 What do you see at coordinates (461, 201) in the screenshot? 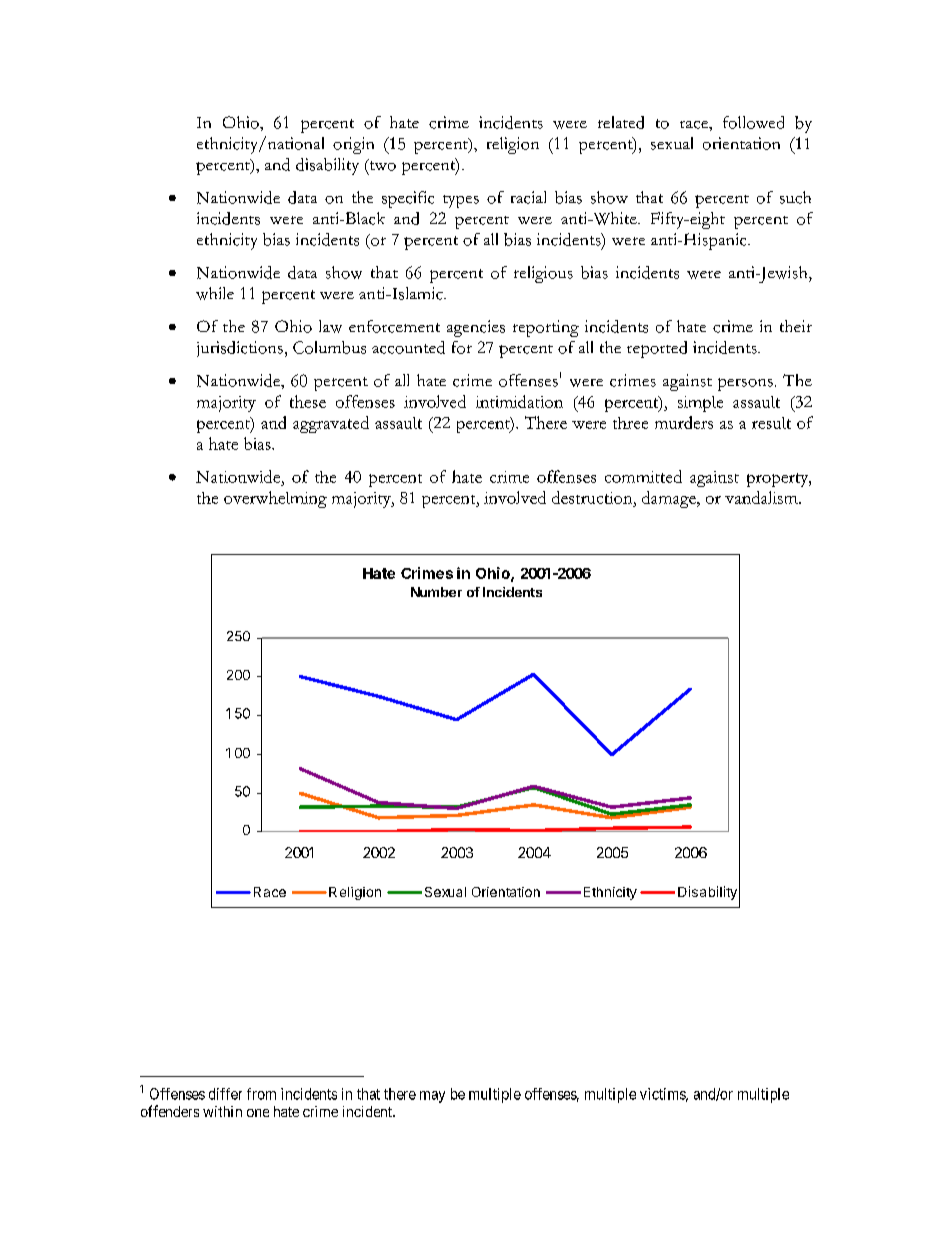
I see `types` at bounding box center [461, 201].
